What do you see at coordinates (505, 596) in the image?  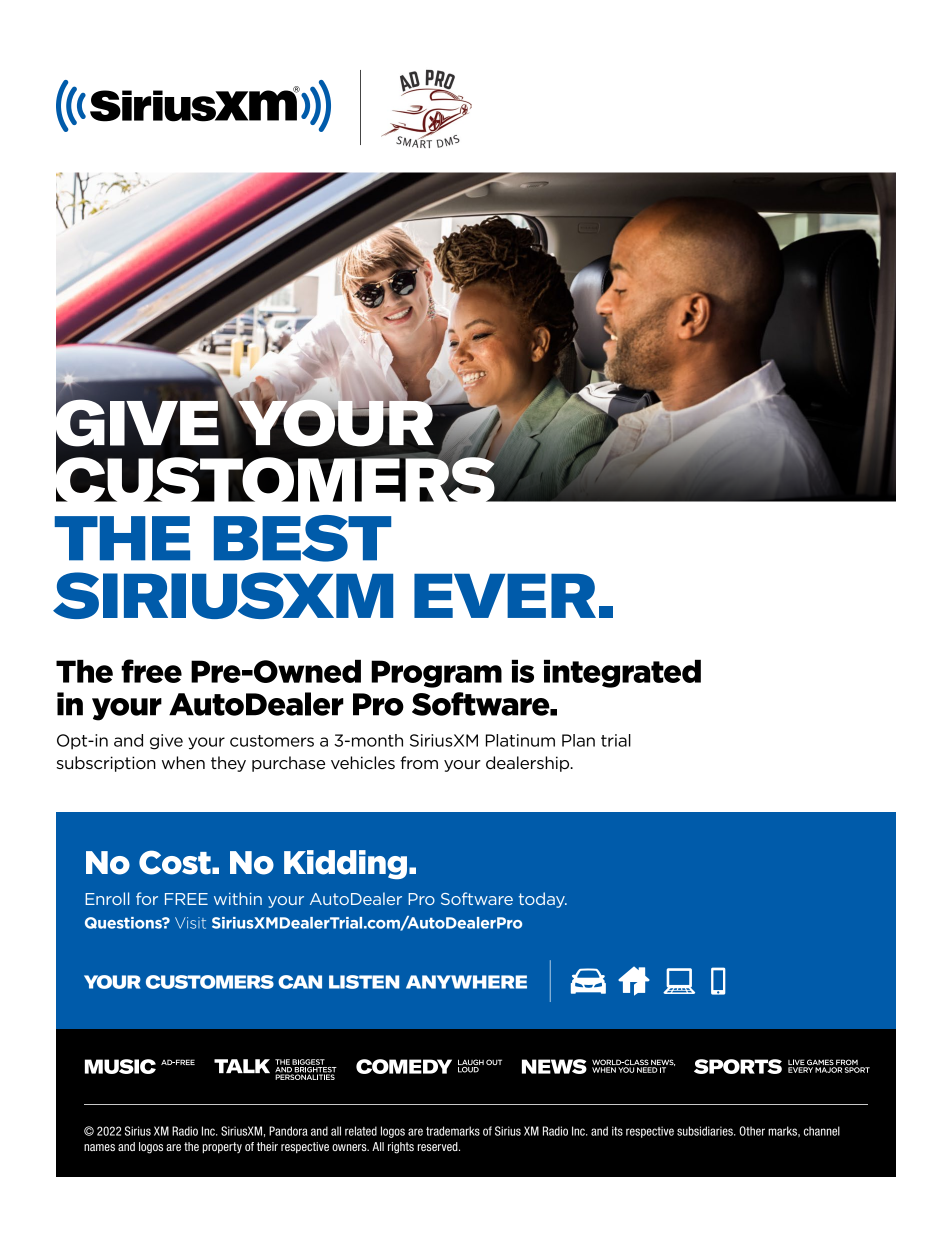 I see `EVER` at bounding box center [505, 596].
